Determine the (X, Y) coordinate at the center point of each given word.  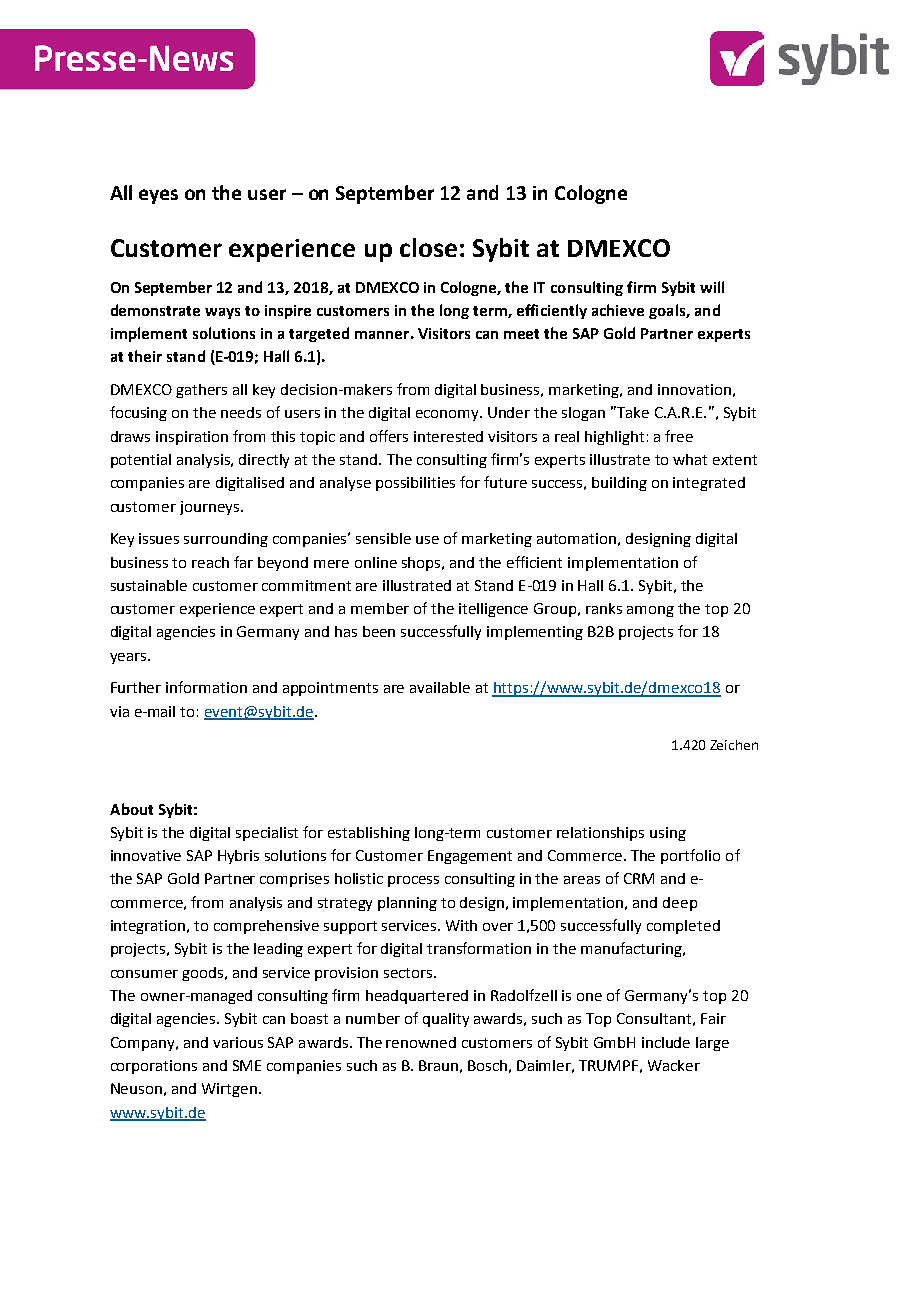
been (379, 631)
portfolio (690, 856)
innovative (146, 855)
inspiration (192, 438)
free (679, 436)
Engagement (470, 857)
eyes (158, 196)
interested (448, 436)
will (712, 287)
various (238, 1042)
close (428, 247)
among (650, 611)
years (129, 658)
